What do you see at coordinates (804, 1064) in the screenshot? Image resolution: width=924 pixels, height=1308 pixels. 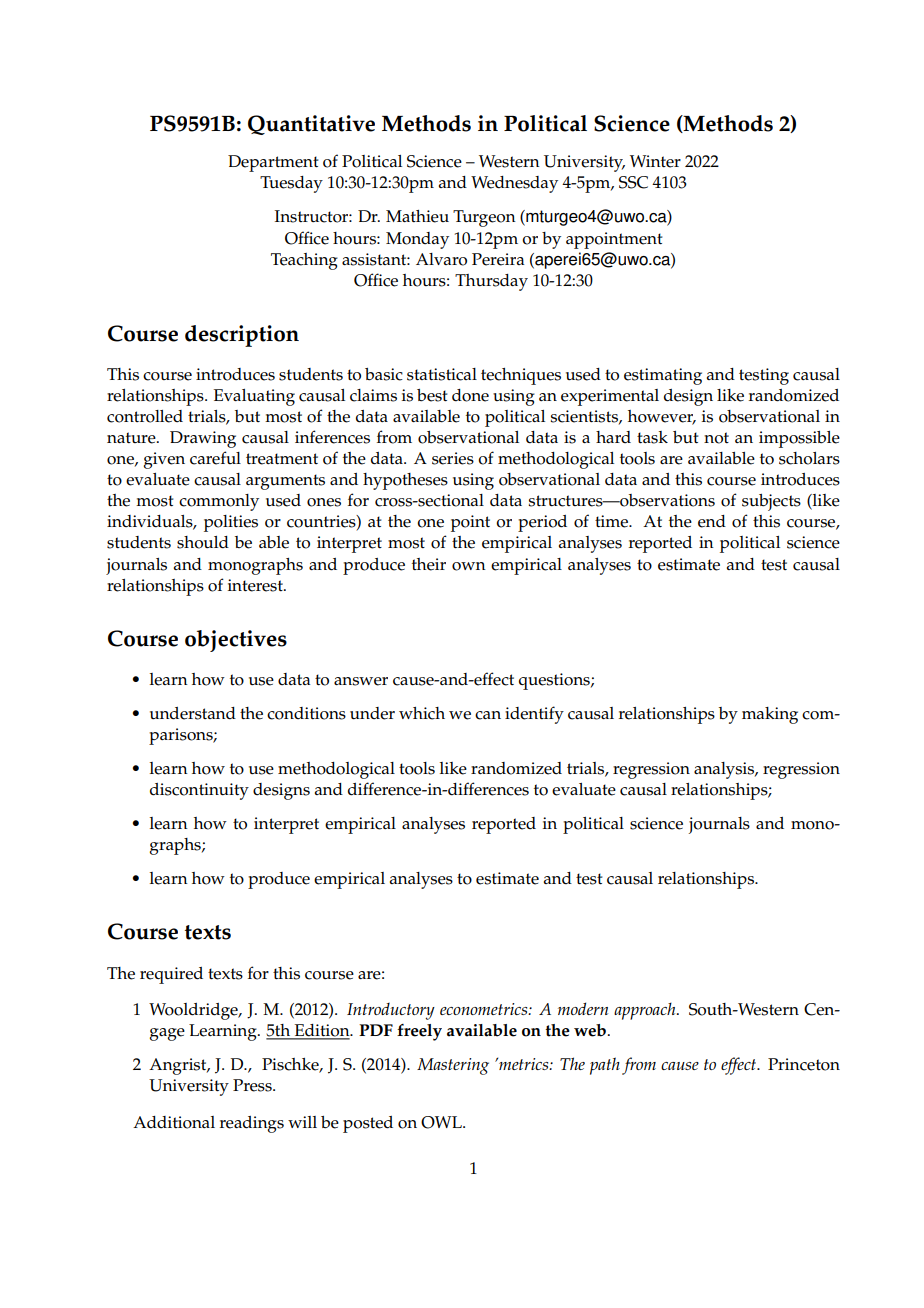 I see `Princeton` at bounding box center [804, 1064].
